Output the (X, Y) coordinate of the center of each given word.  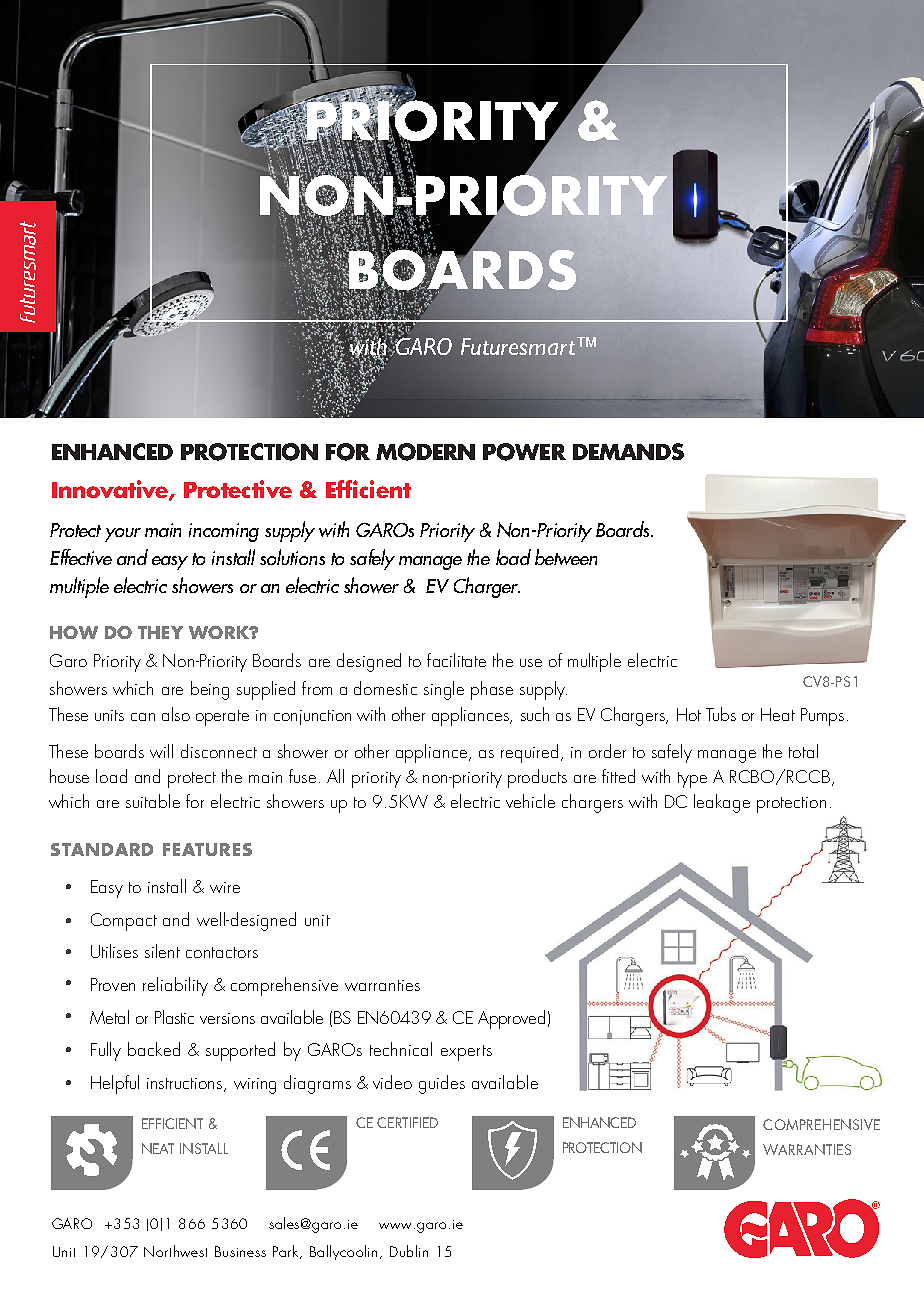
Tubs (721, 714)
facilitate (456, 660)
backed (154, 1049)
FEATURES (207, 849)
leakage (722, 803)
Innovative (111, 490)
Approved (511, 1019)
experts (466, 1053)
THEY (160, 632)
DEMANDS (628, 451)
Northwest (175, 1251)
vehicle (530, 801)
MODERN (425, 452)
